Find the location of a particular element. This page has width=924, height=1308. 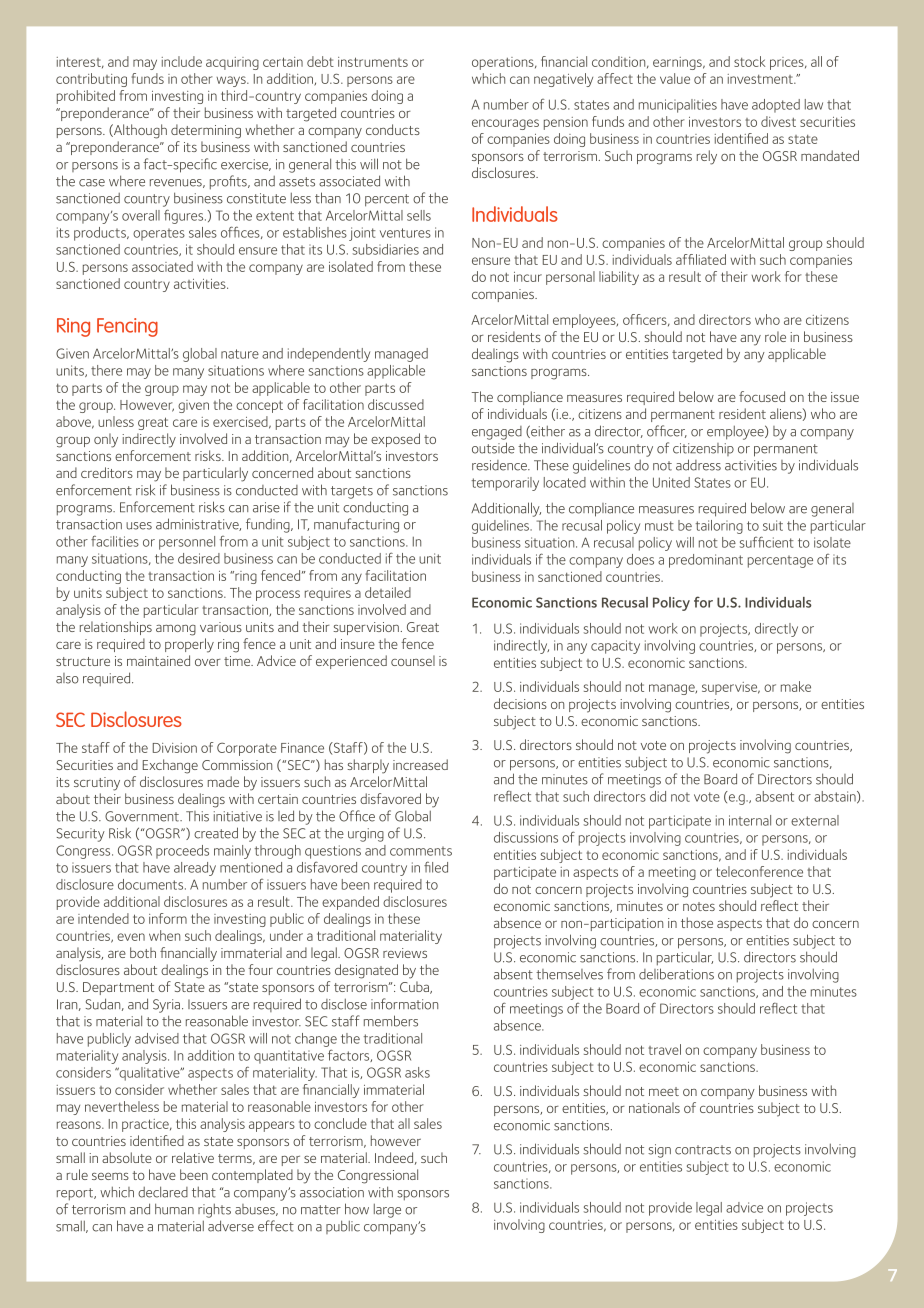

supervise is located at coordinates (731, 688).
